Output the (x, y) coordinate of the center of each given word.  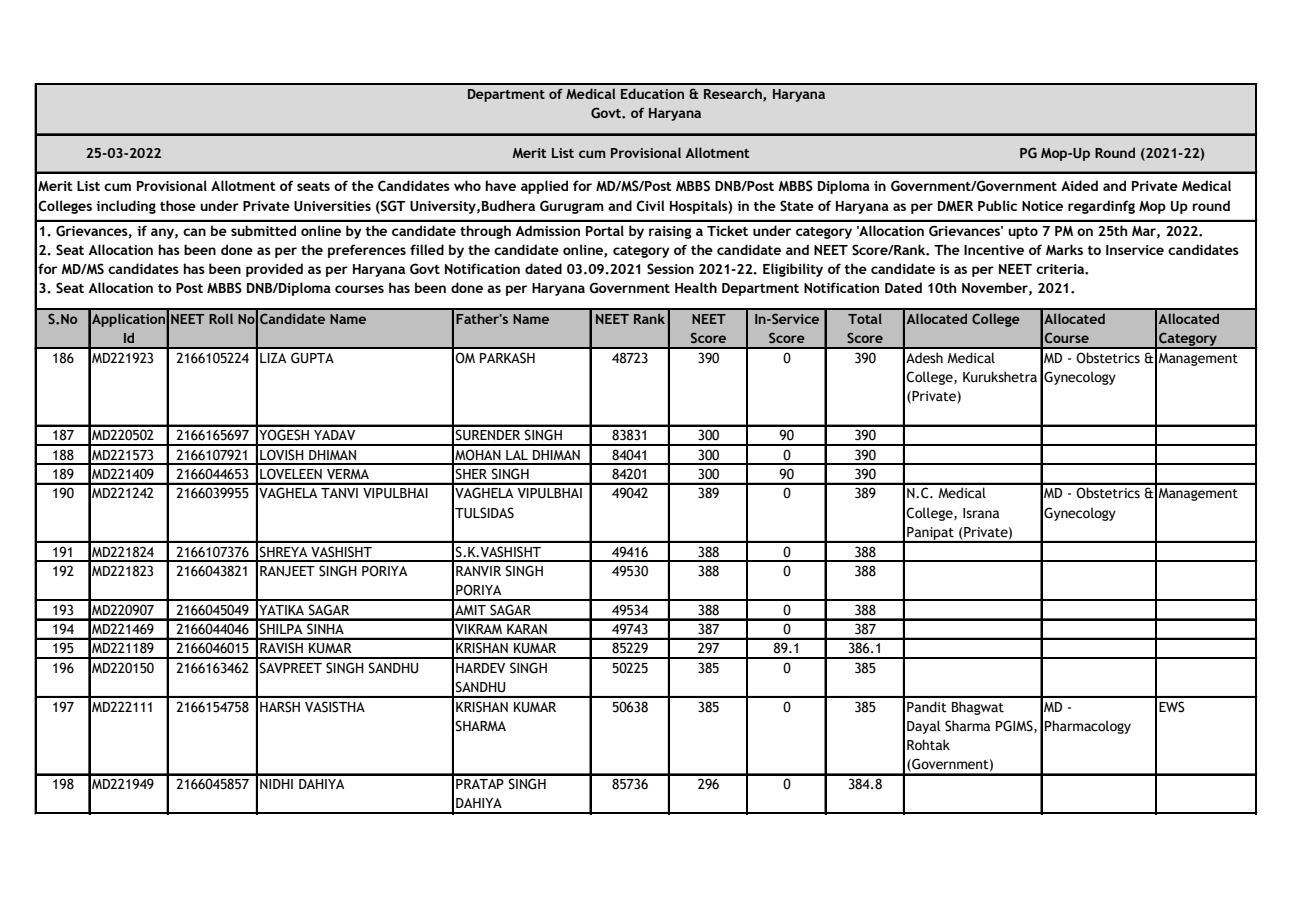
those (178, 205)
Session (670, 269)
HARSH (280, 707)
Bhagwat (978, 708)
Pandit (927, 707)
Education (652, 93)
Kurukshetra (1000, 377)
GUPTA (312, 358)
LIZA (273, 358)
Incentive (994, 250)
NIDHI (276, 784)
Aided (1079, 185)
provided (274, 270)
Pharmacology (1088, 727)
